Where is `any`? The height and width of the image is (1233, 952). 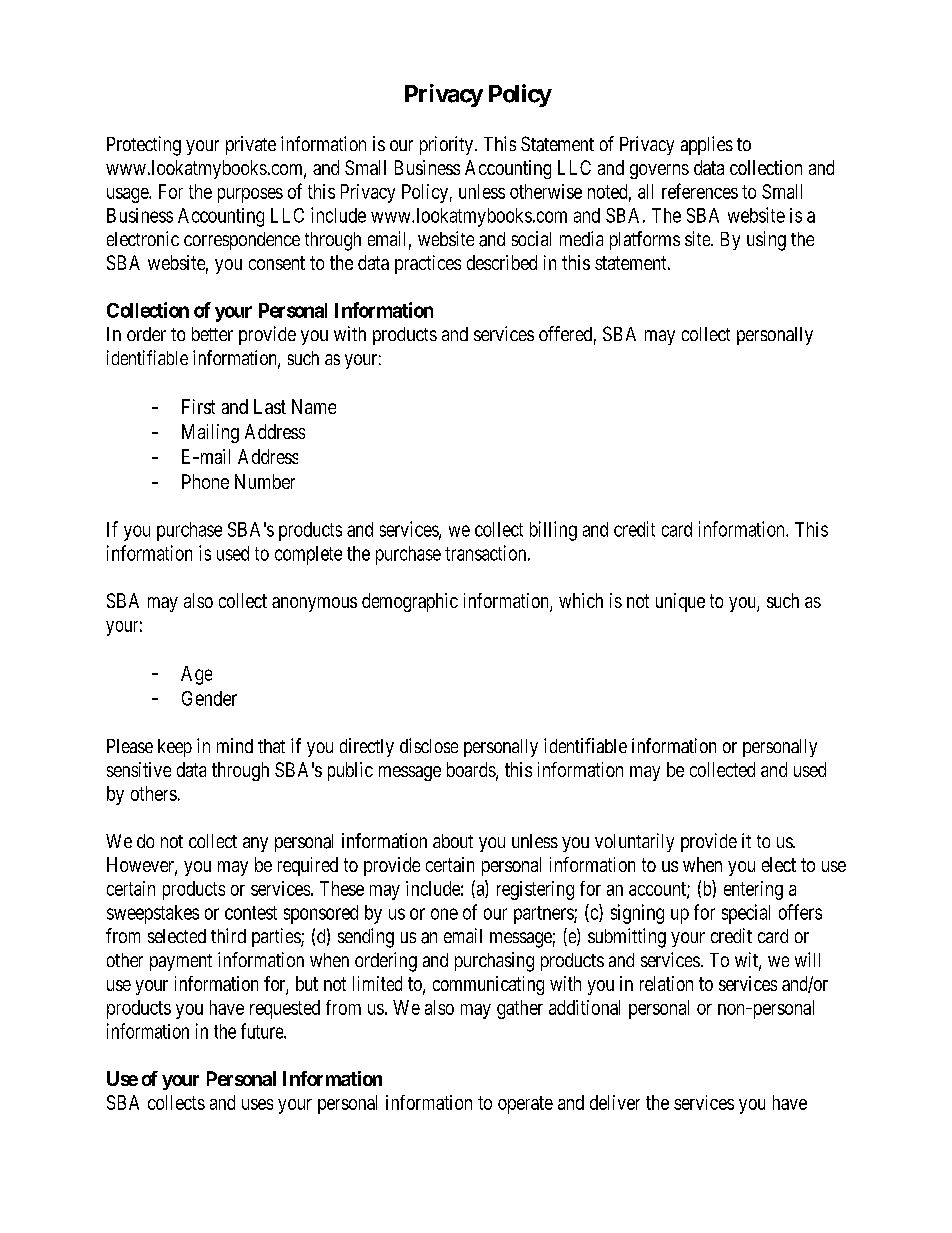
any is located at coordinates (255, 844).
